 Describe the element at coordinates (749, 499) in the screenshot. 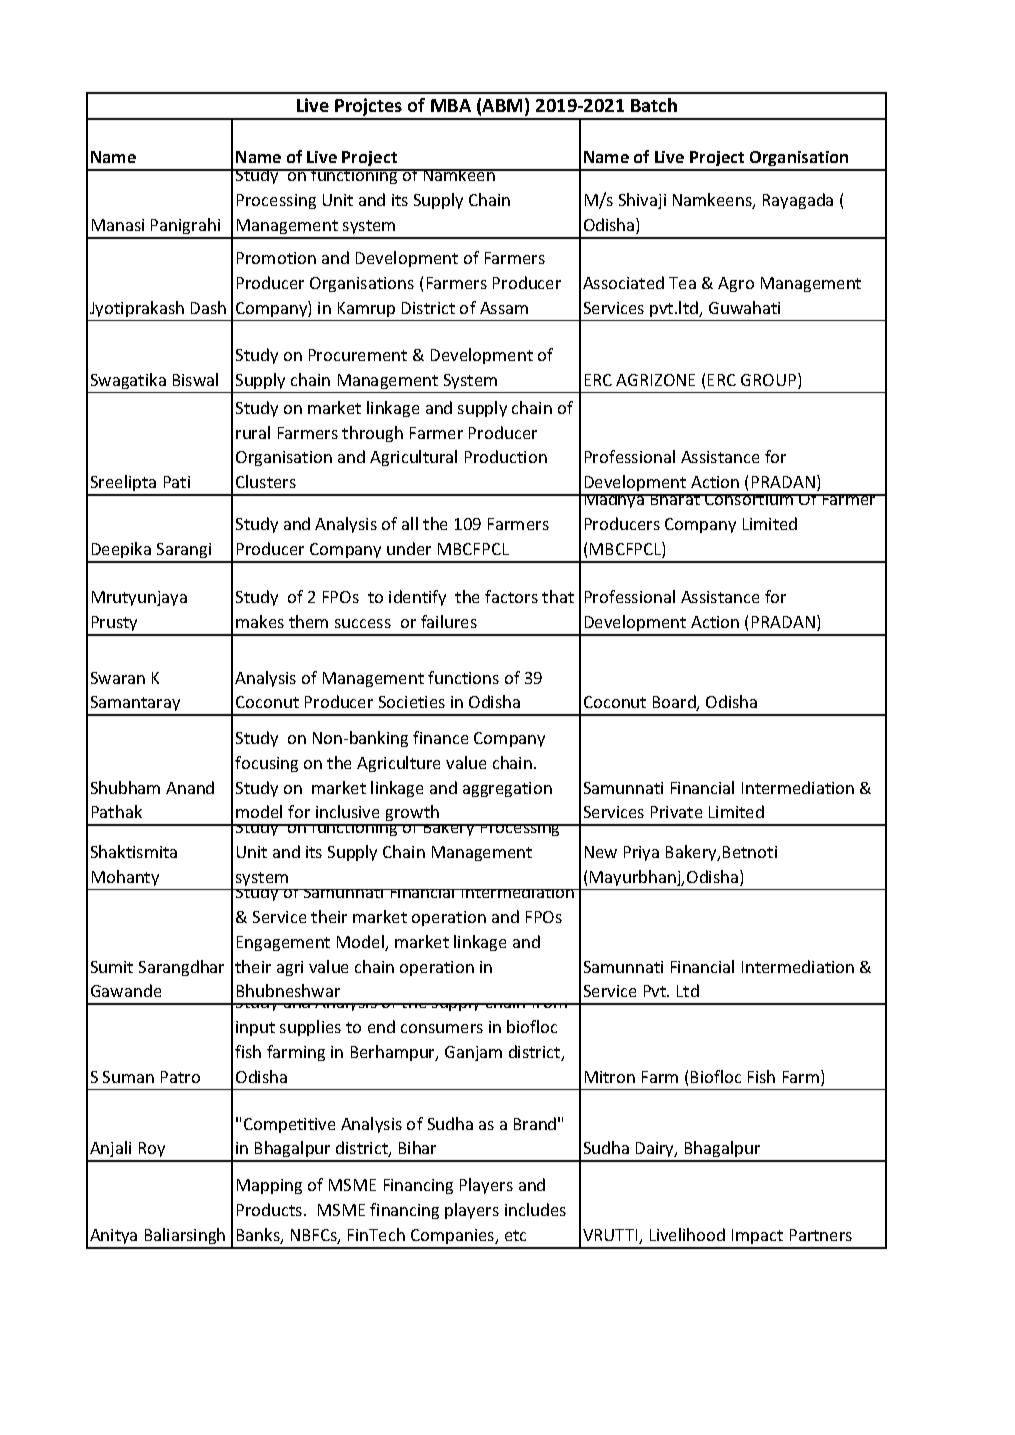

I see `Consortium` at that location.
